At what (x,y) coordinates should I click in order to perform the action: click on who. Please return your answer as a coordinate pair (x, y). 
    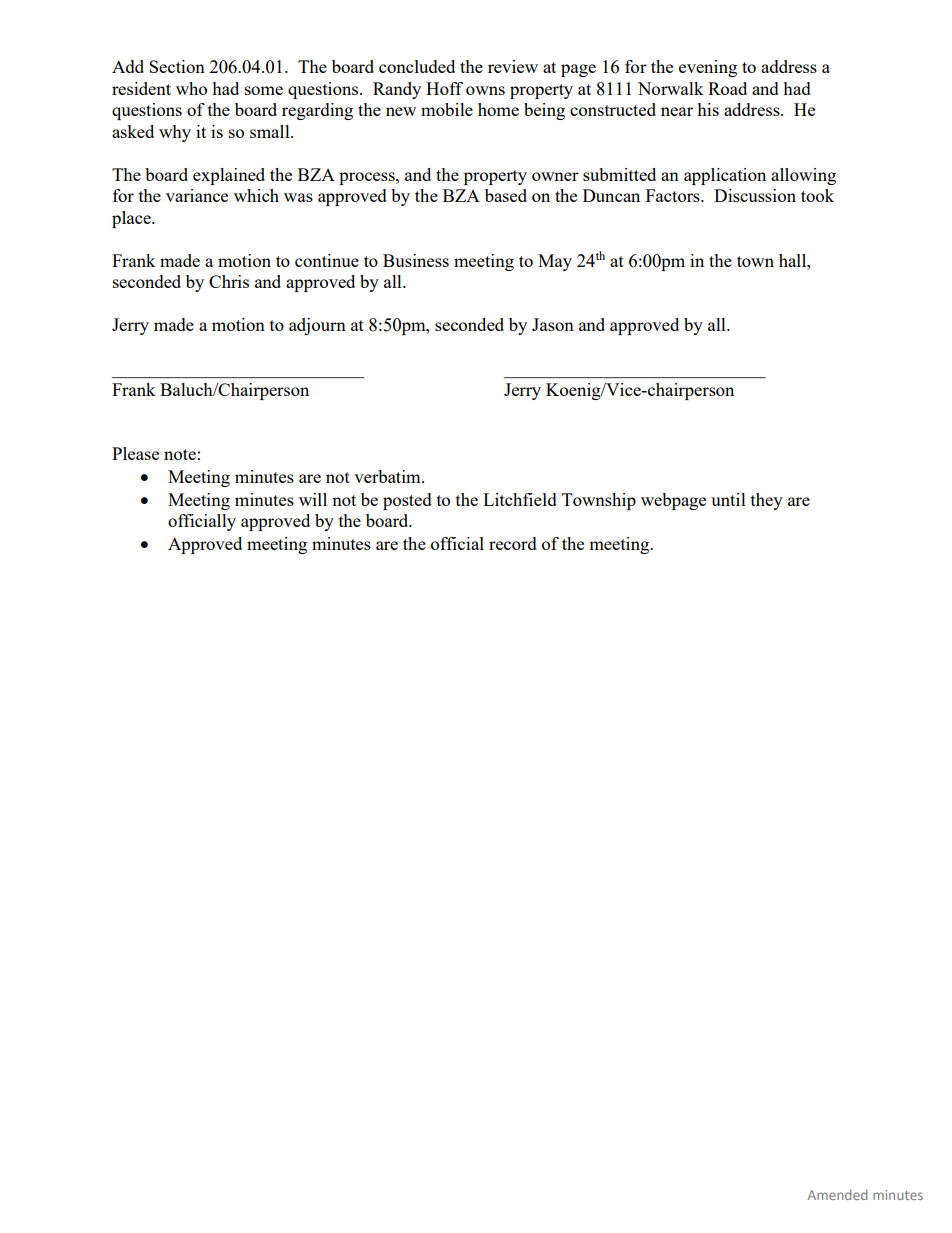
    Looking at the image, I should click on (191, 88).
